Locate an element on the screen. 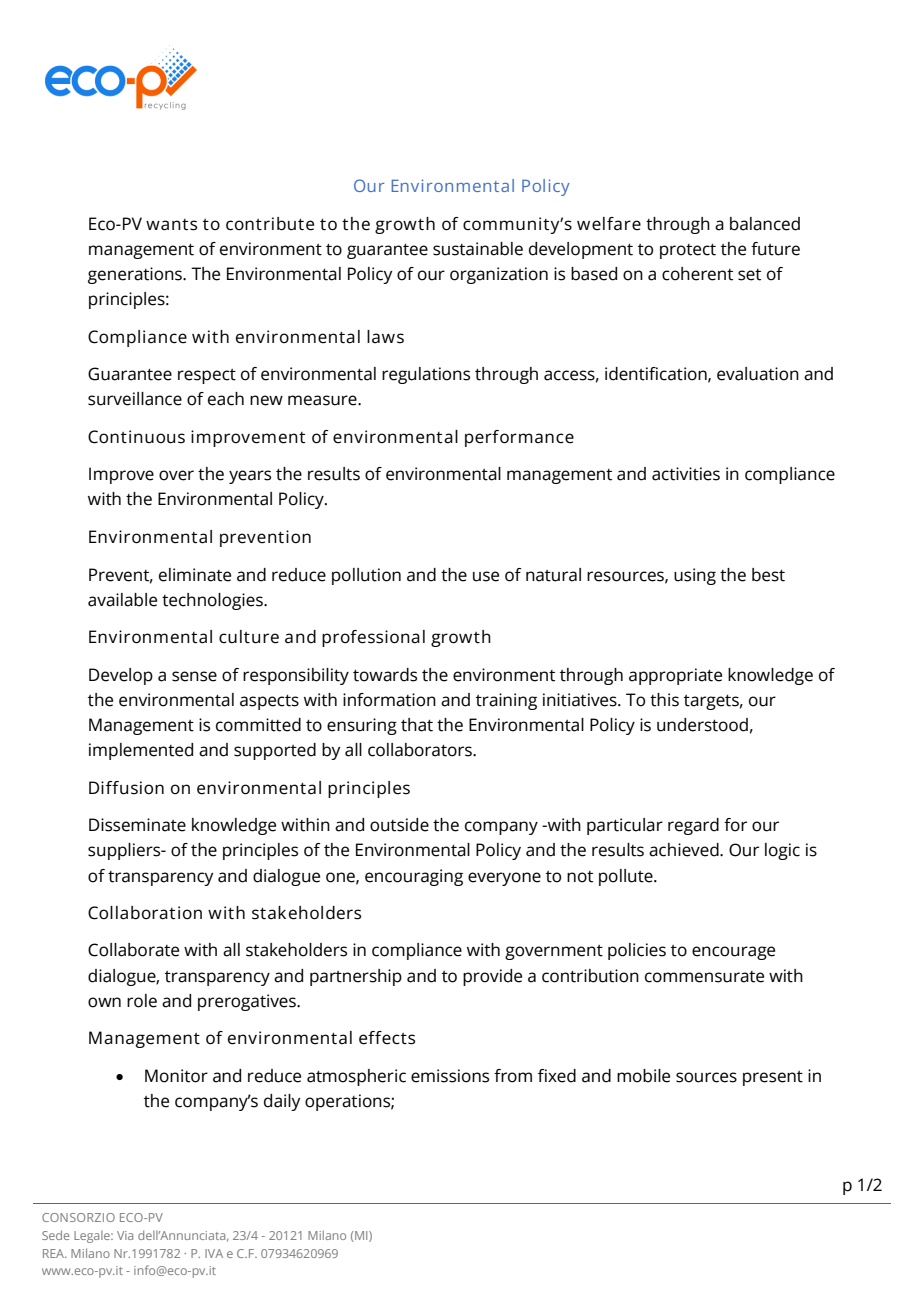  available is located at coordinates (122, 600).
